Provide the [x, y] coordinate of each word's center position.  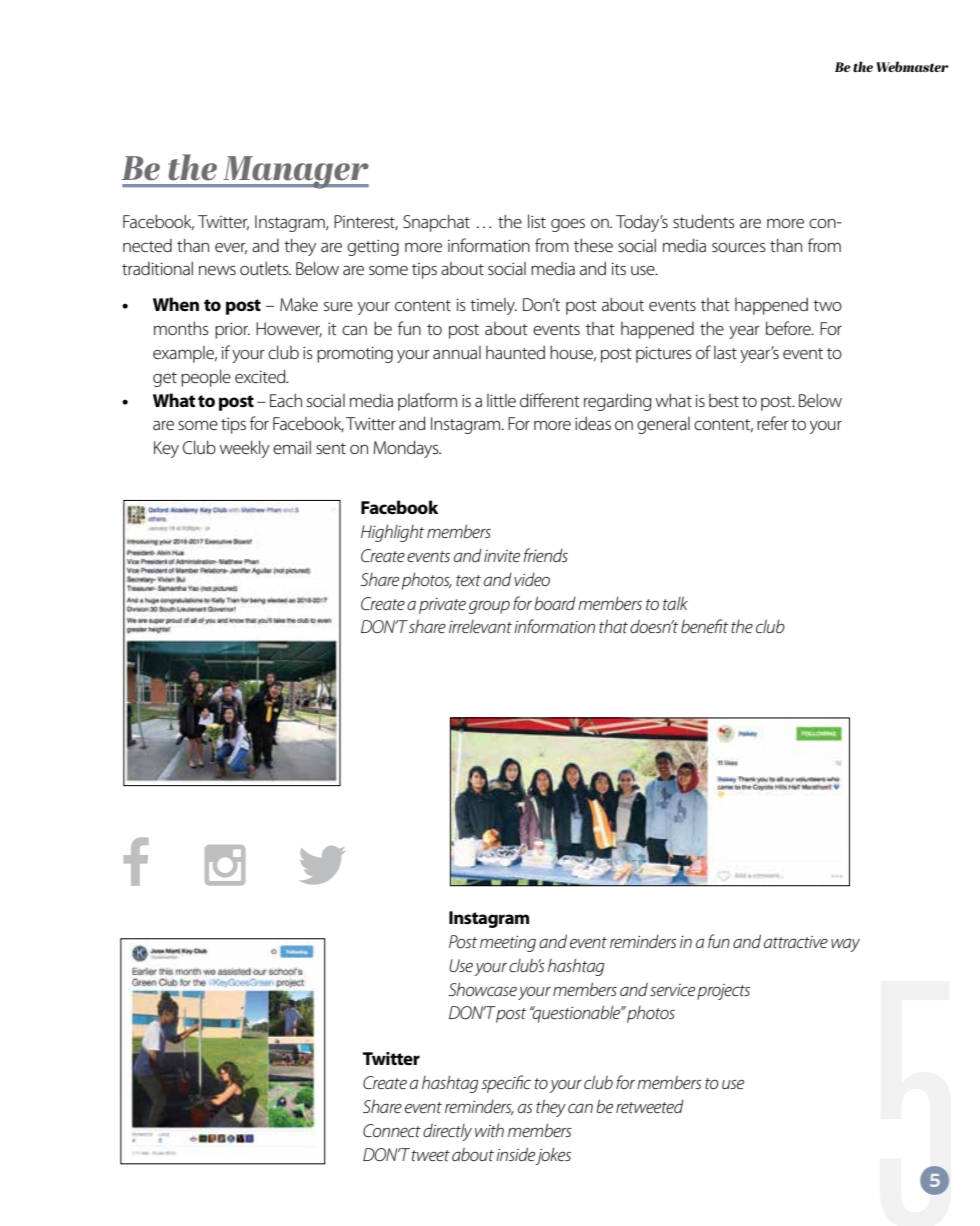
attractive [796, 942]
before [789, 328]
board [555, 603]
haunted [515, 352]
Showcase [483, 989]
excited [261, 376]
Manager [295, 172]
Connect [392, 1130]
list [537, 221]
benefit [704, 626]
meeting [508, 944]
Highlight [392, 533]
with [489, 1130]
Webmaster [912, 66]
